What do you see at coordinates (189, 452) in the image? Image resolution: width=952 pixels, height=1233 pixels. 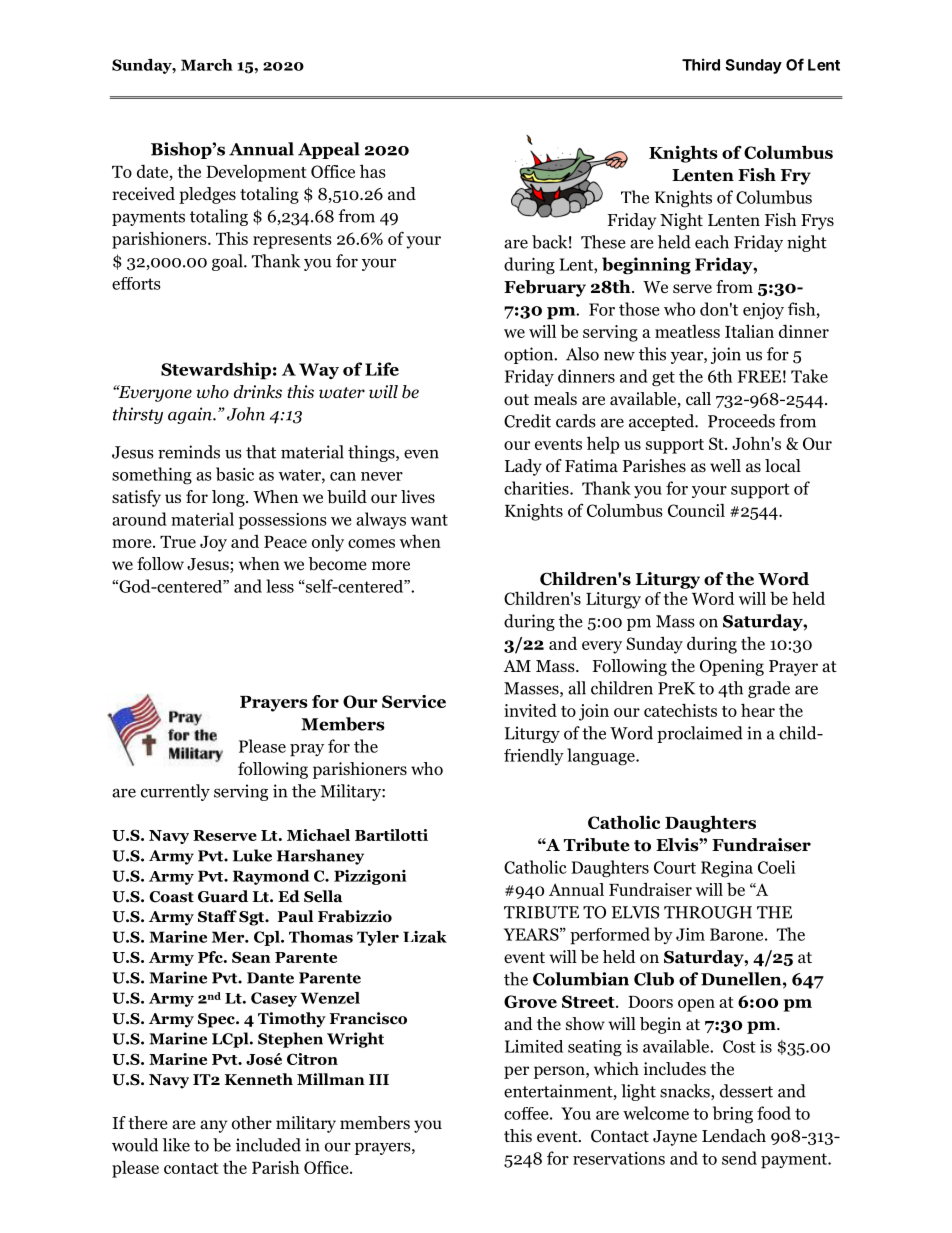 I see `reminds` at bounding box center [189, 452].
